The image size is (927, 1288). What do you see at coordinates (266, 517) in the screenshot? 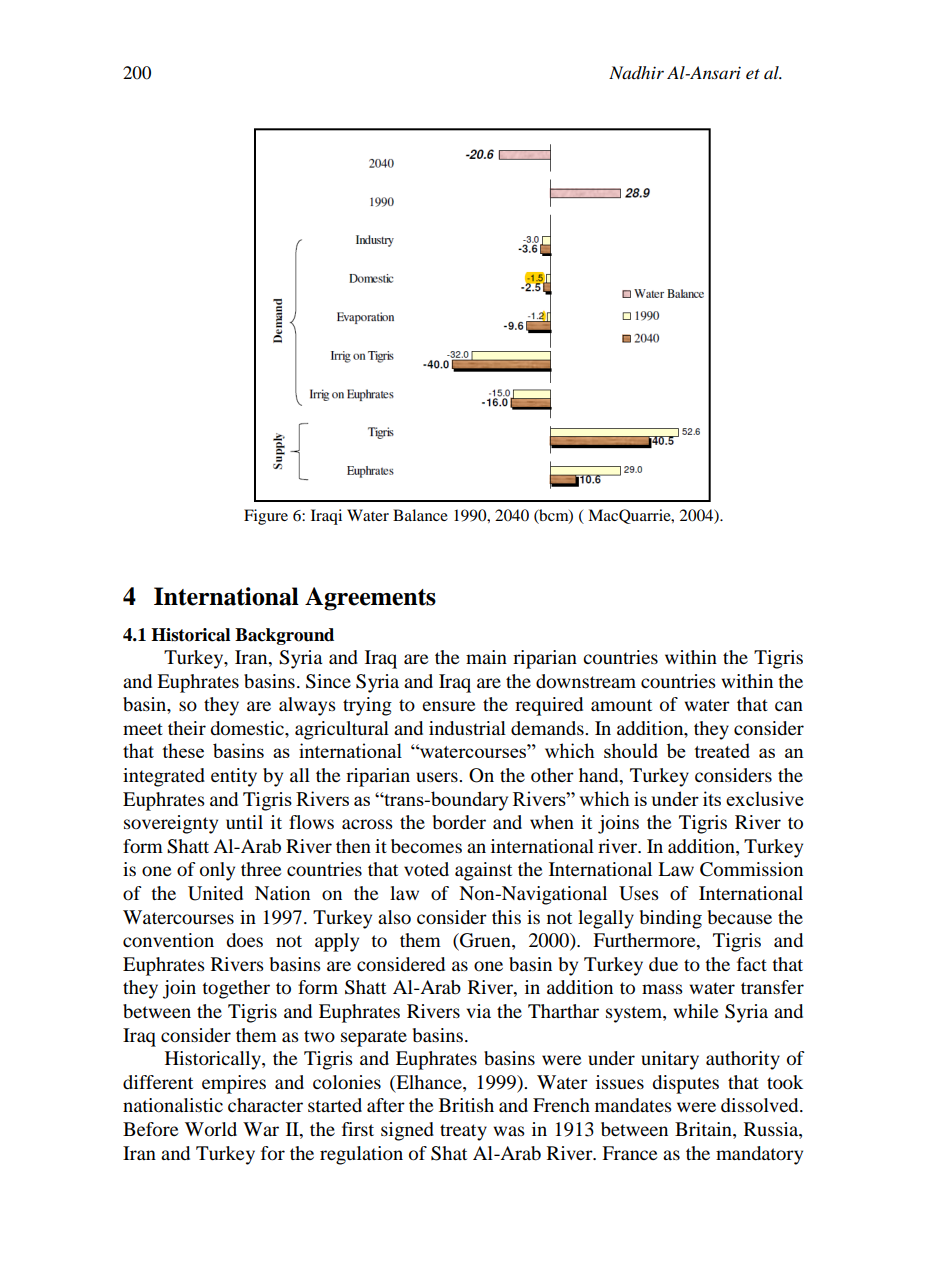
I see `Figure` at bounding box center [266, 517].
